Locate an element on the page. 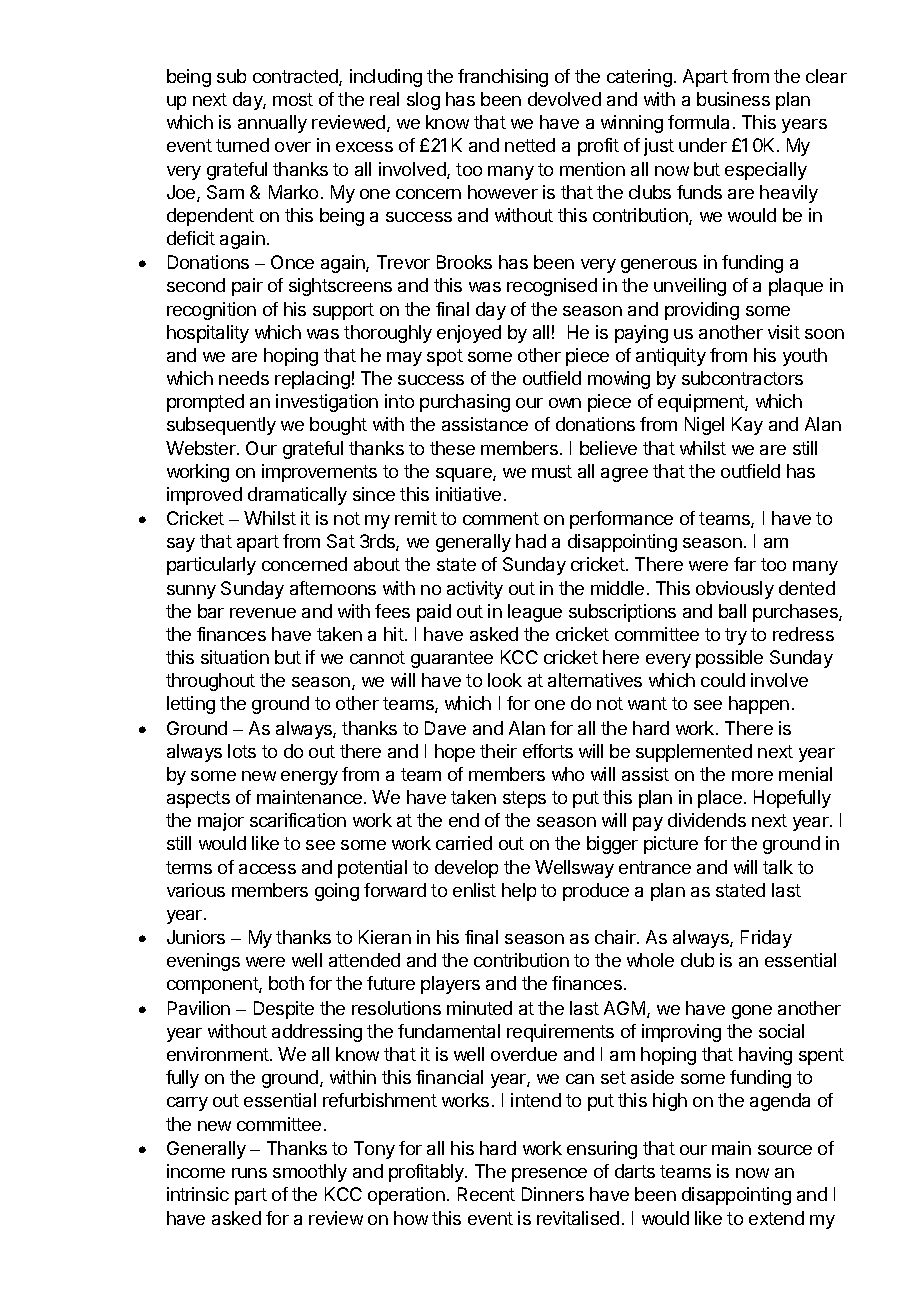 This image has width=924, height=1308. runs is located at coordinates (249, 1173).
